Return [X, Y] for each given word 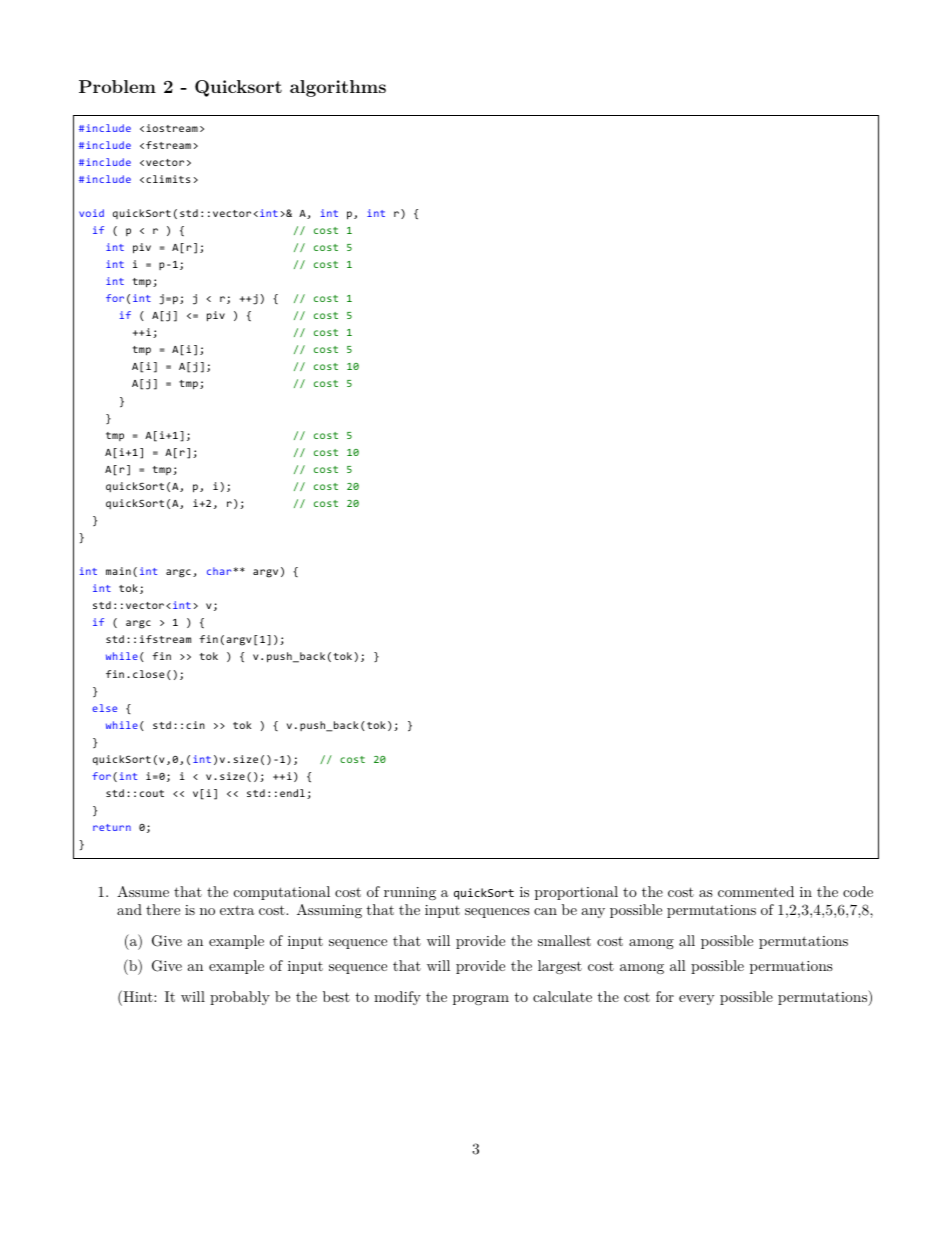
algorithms [338, 88]
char [219, 571]
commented [756, 891]
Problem [117, 86]
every [697, 1000]
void [91, 213]
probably [240, 998]
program [481, 1000]
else [104, 708]
